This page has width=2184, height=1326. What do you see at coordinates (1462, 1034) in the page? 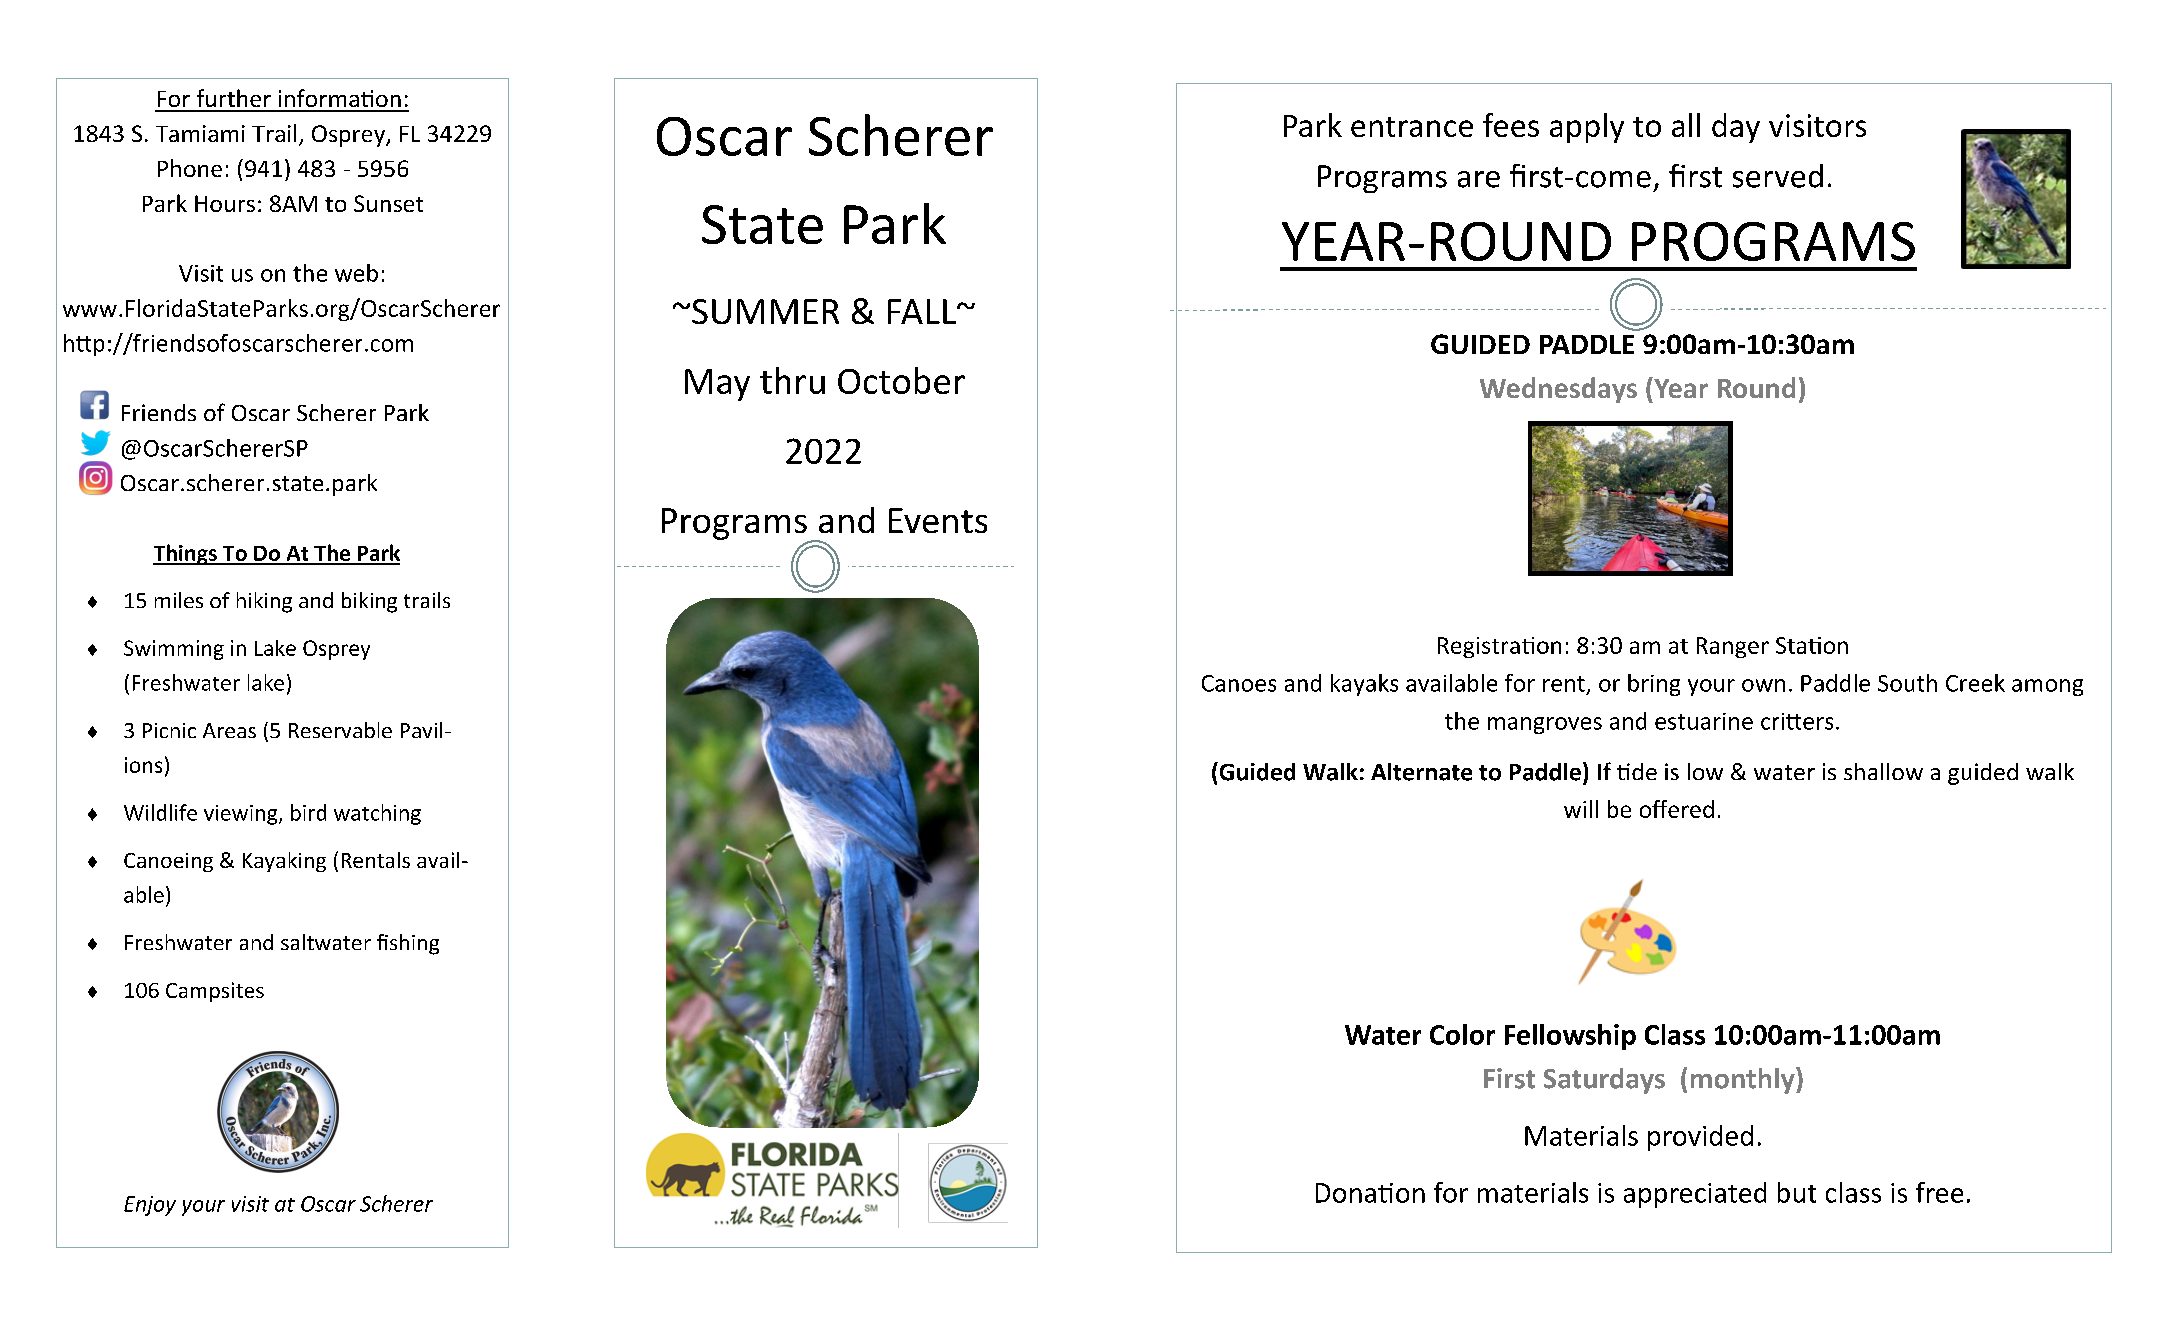
I see `Color` at bounding box center [1462, 1034].
